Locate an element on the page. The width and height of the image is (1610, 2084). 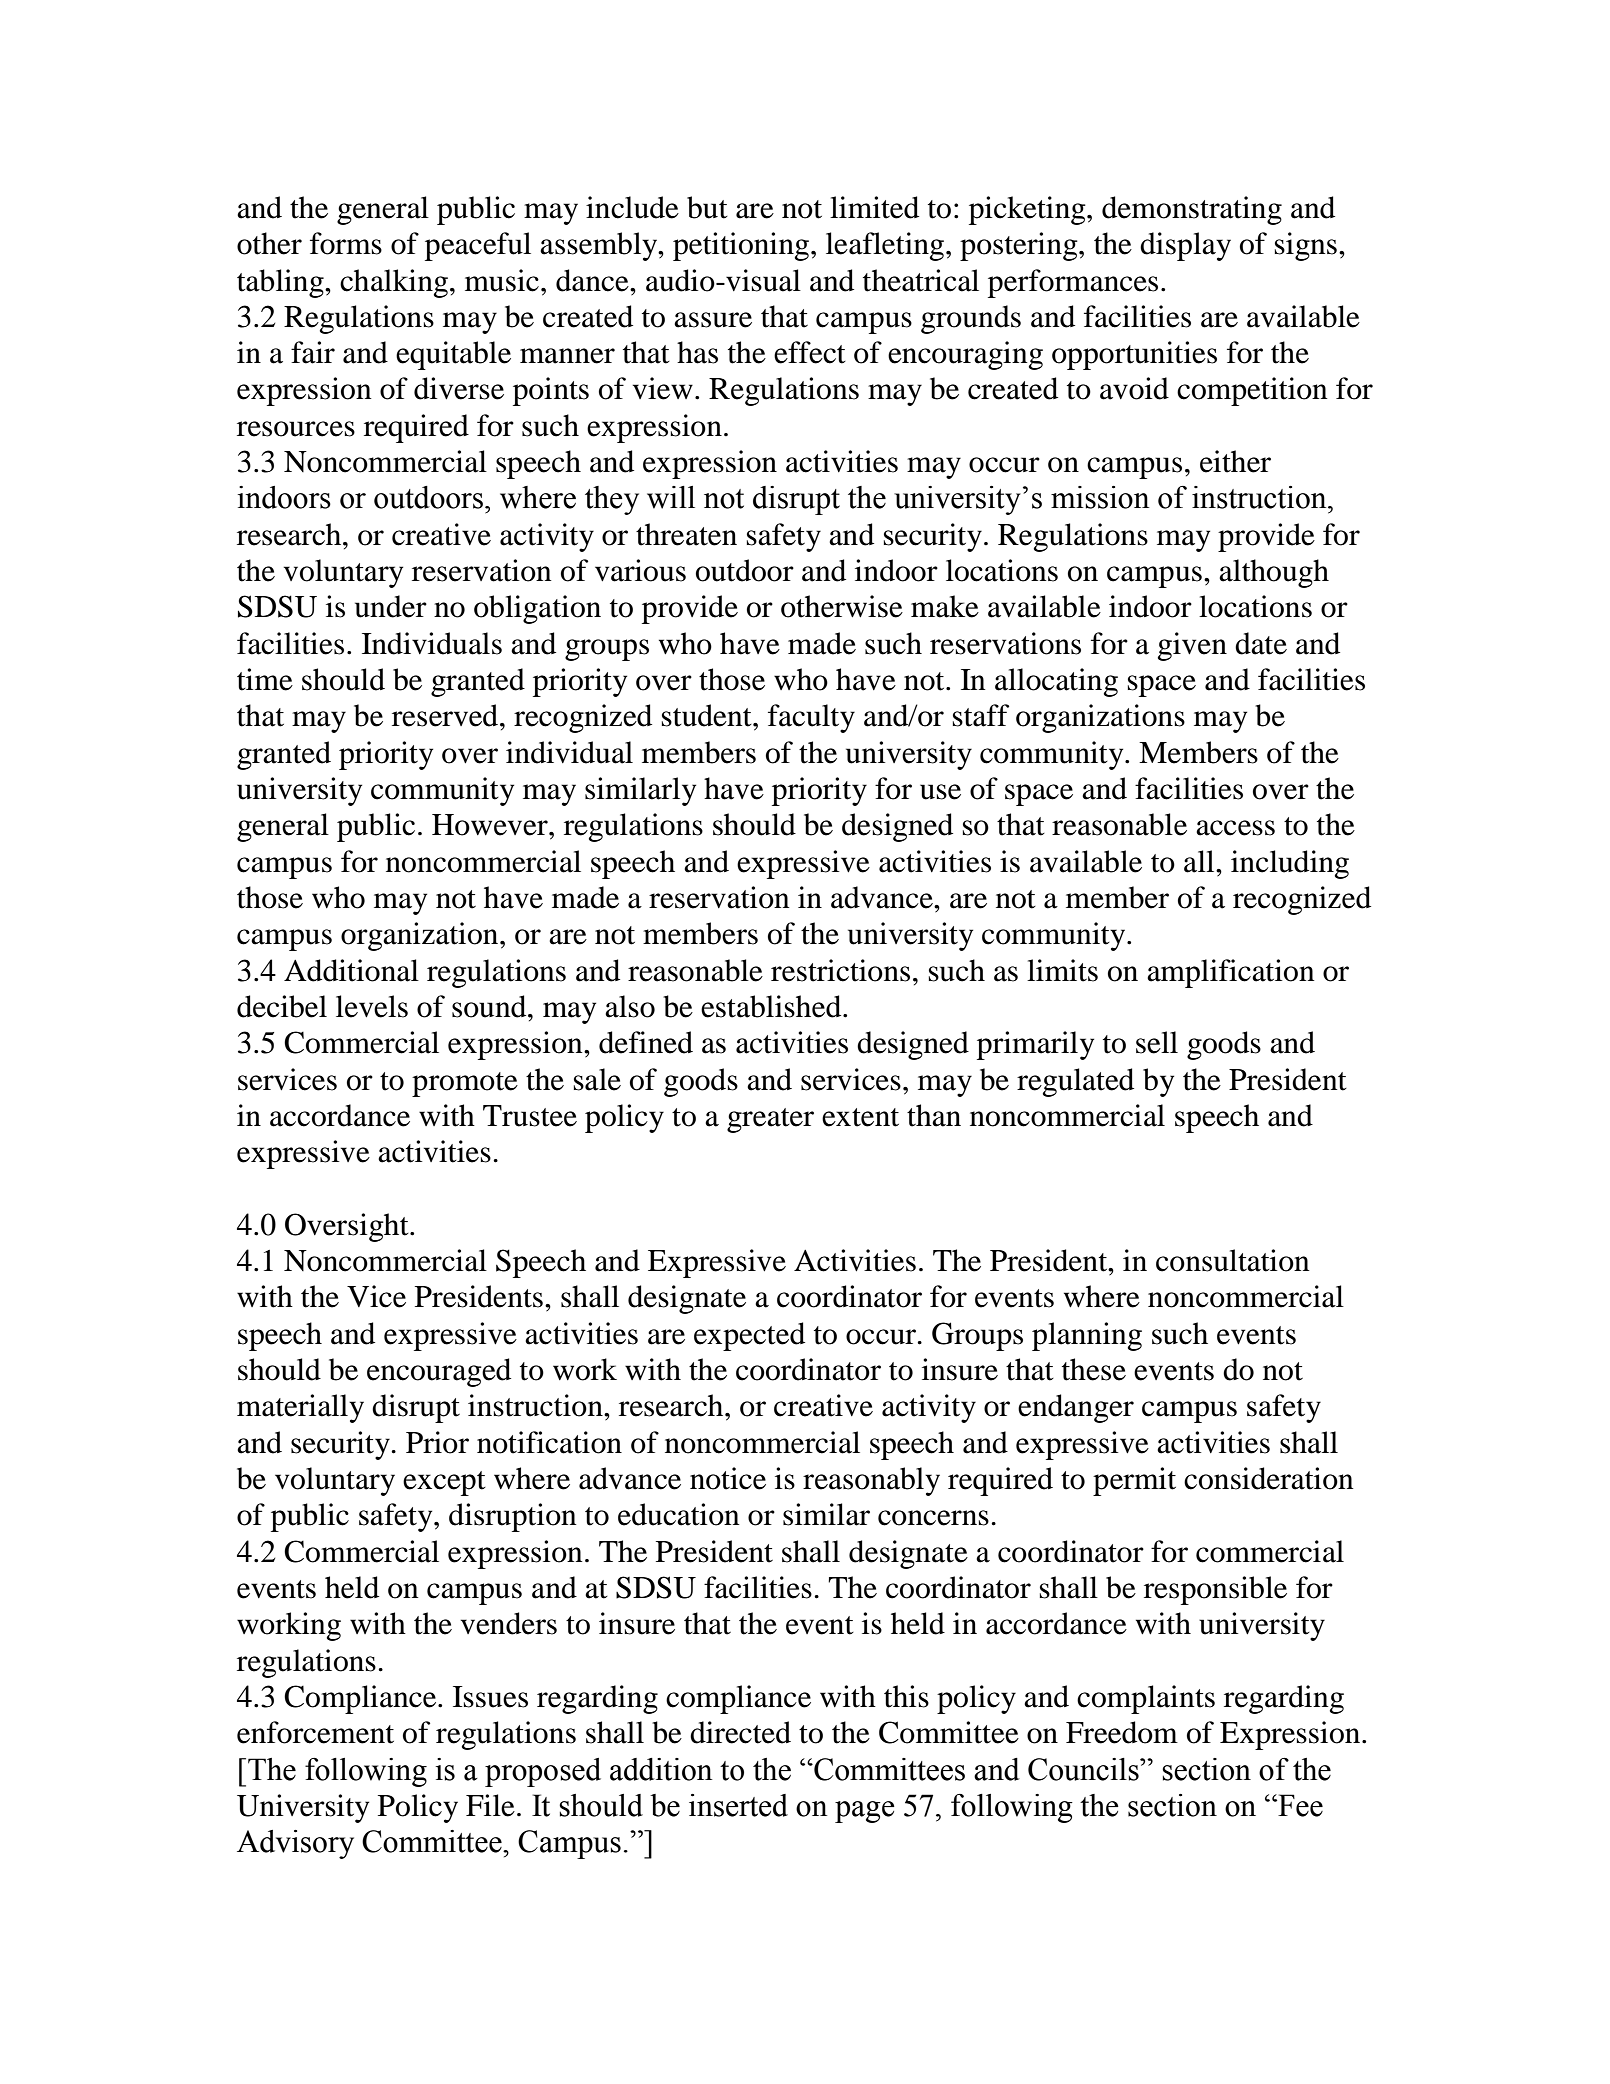
chalking is located at coordinates (394, 283).
